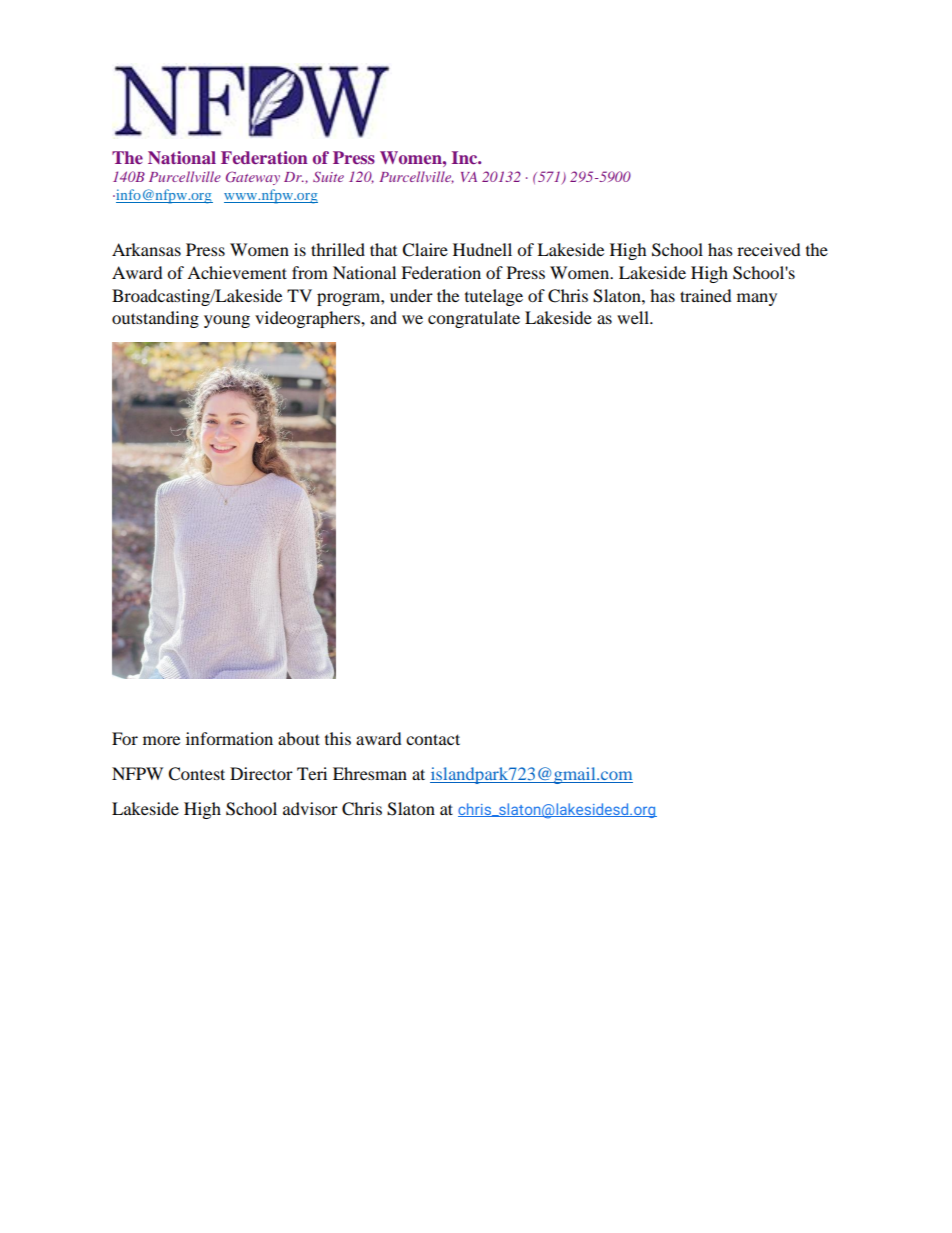  What do you see at coordinates (425, 250) in the page?
I see `Claire` at bounding box center [425, 250].
